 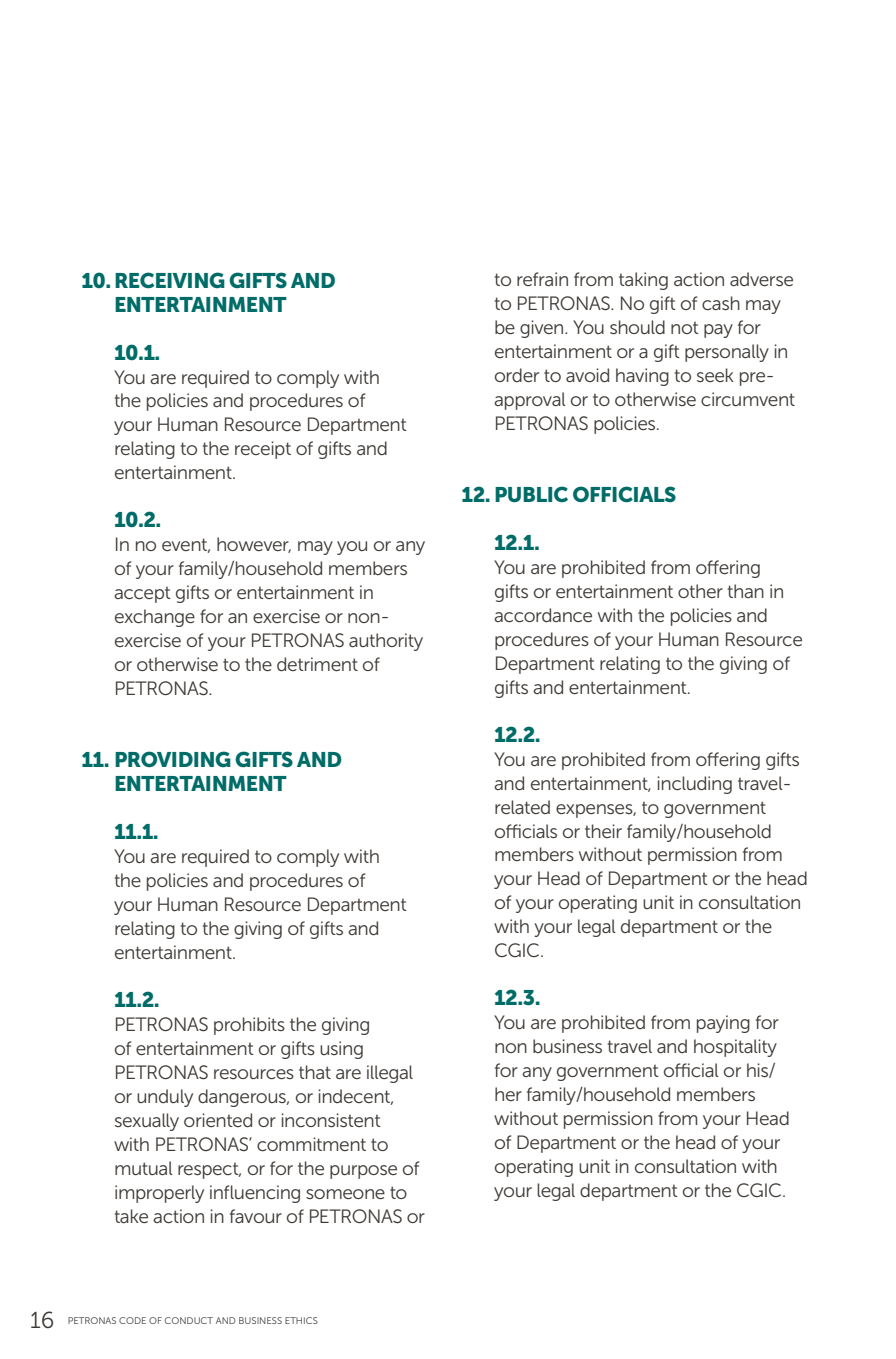 What do you see at coordinates (170, 280) in the image?
I see `RECEIVING` at bounding box center [170, 280].
